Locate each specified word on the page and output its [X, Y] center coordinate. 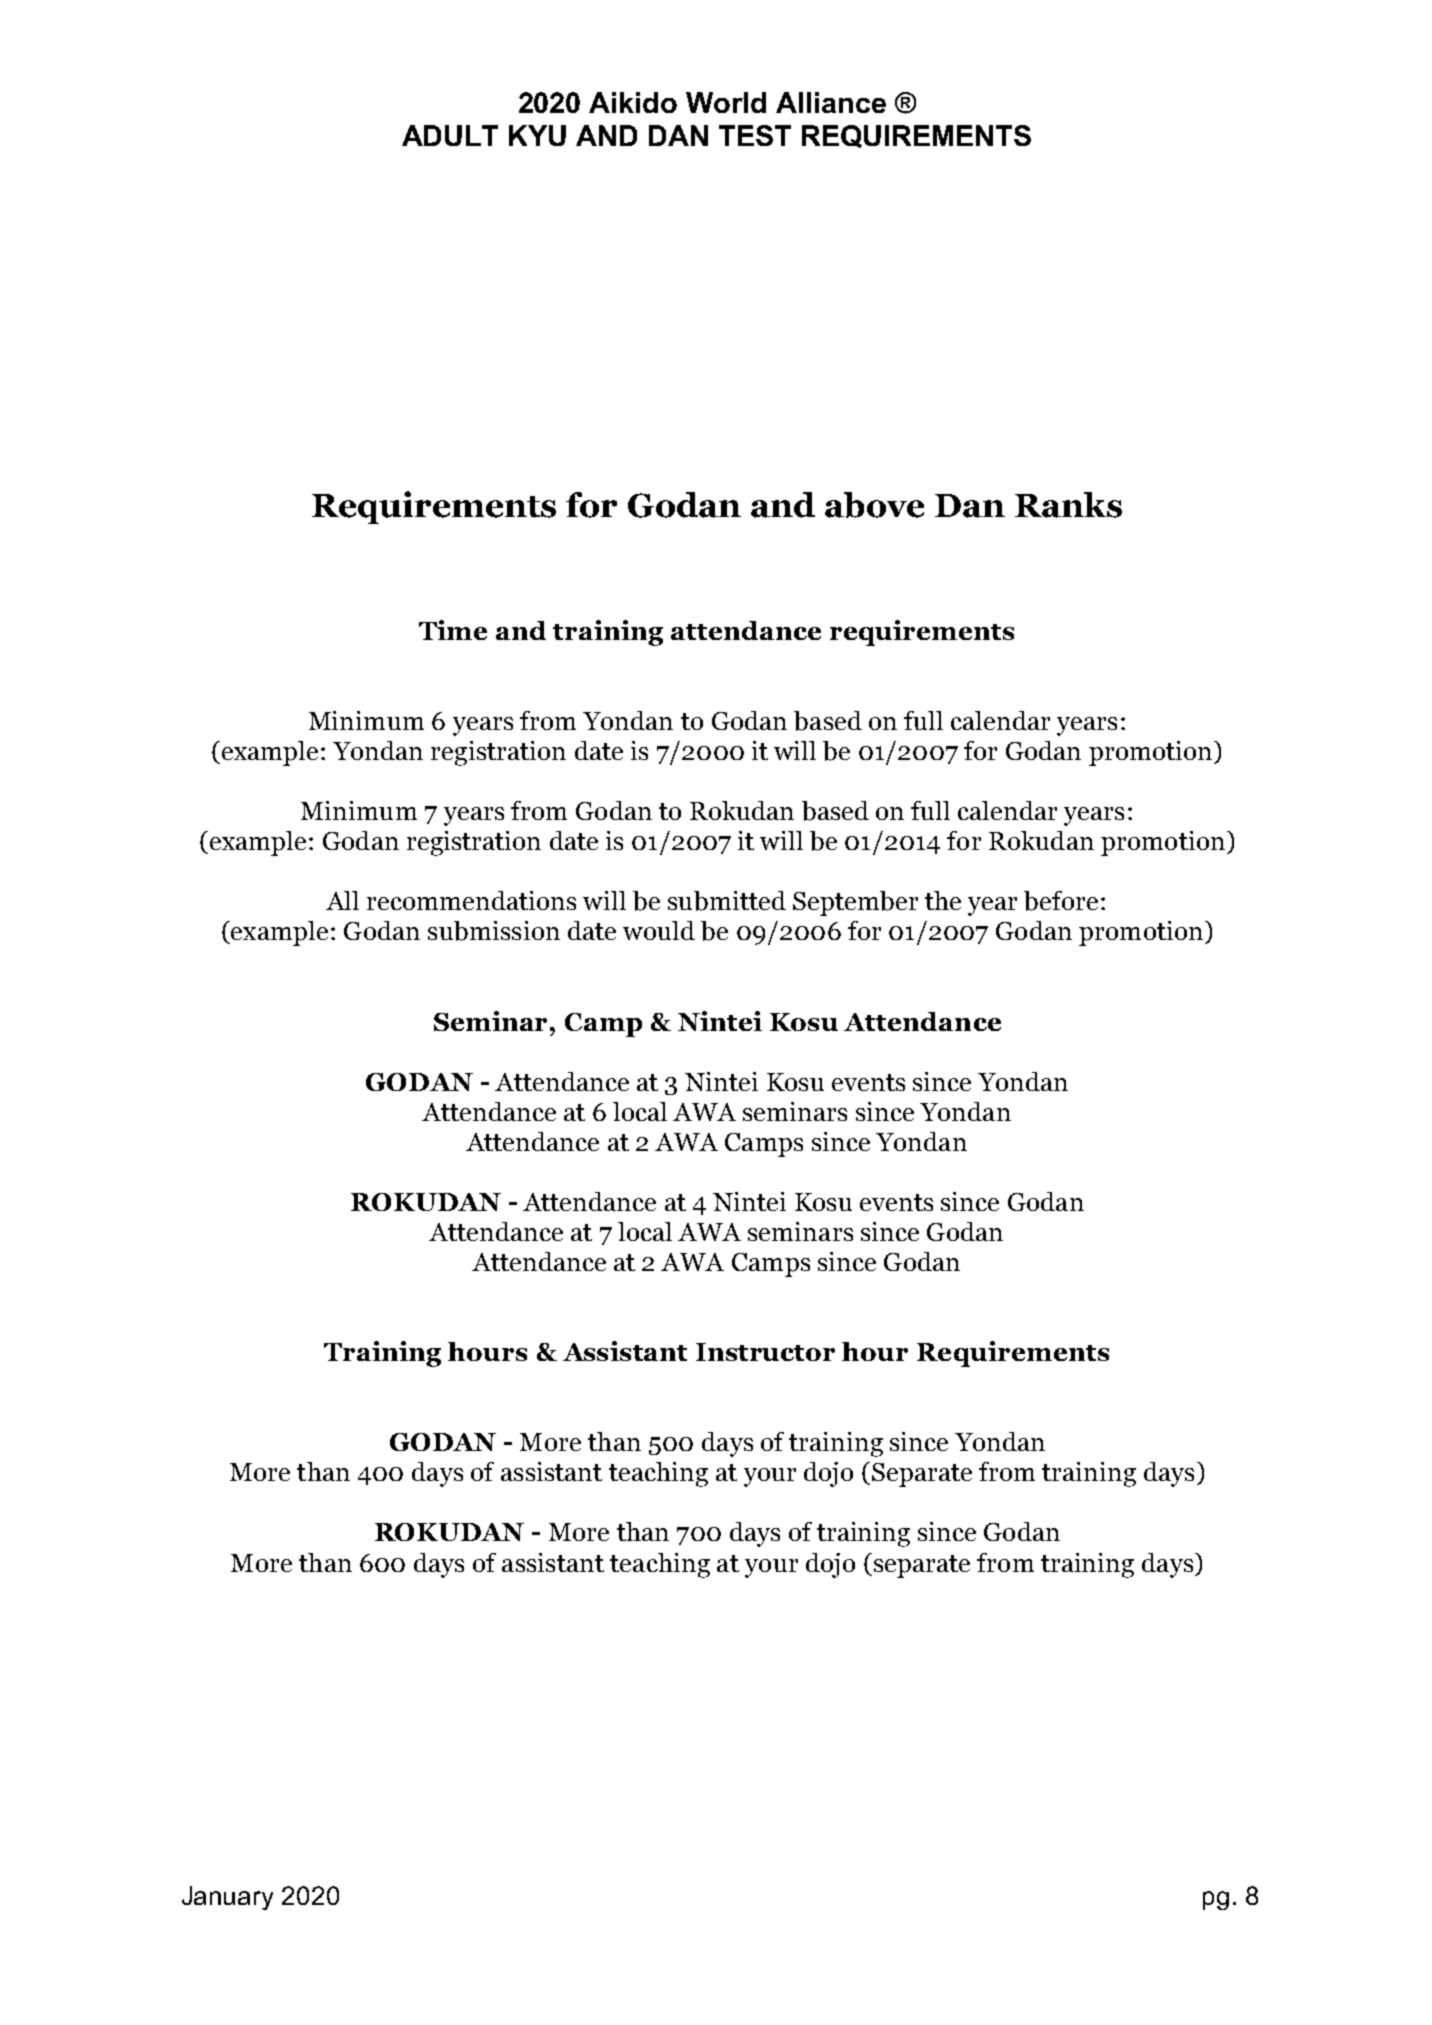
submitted [727, 901]
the [943, 900]
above [874, 505]
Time [453, 630]
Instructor [765, 1352]
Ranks [1068, 505]
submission [494, 931]
